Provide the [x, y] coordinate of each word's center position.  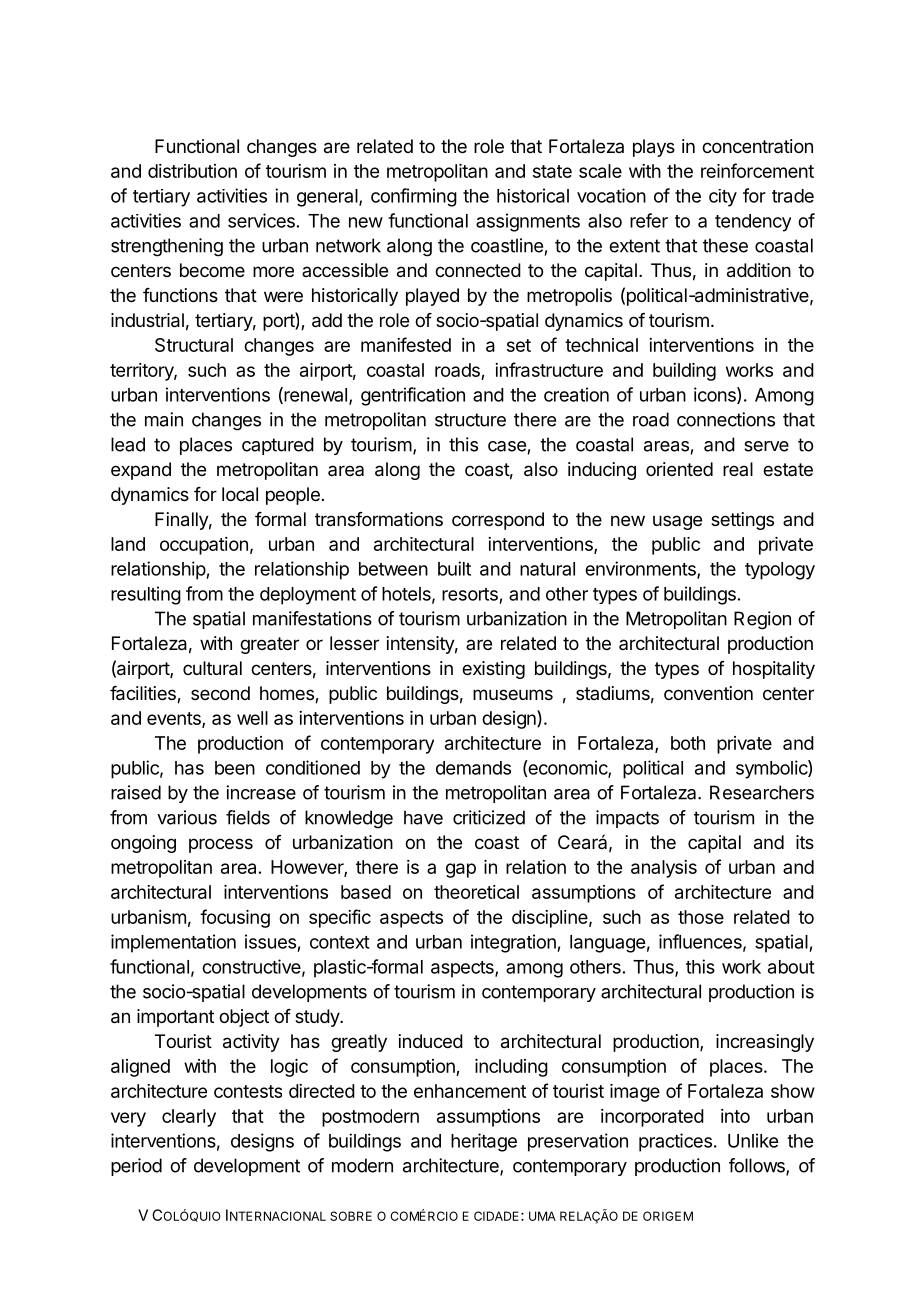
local [240, 494]
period [136, 1167]
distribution [192, 171]
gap [461, 870]
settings [742, 521]
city [723, 198]
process [221, 845]
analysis [664, 869]
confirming [414, 197]
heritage [484, 1142]
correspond [498, 521]
